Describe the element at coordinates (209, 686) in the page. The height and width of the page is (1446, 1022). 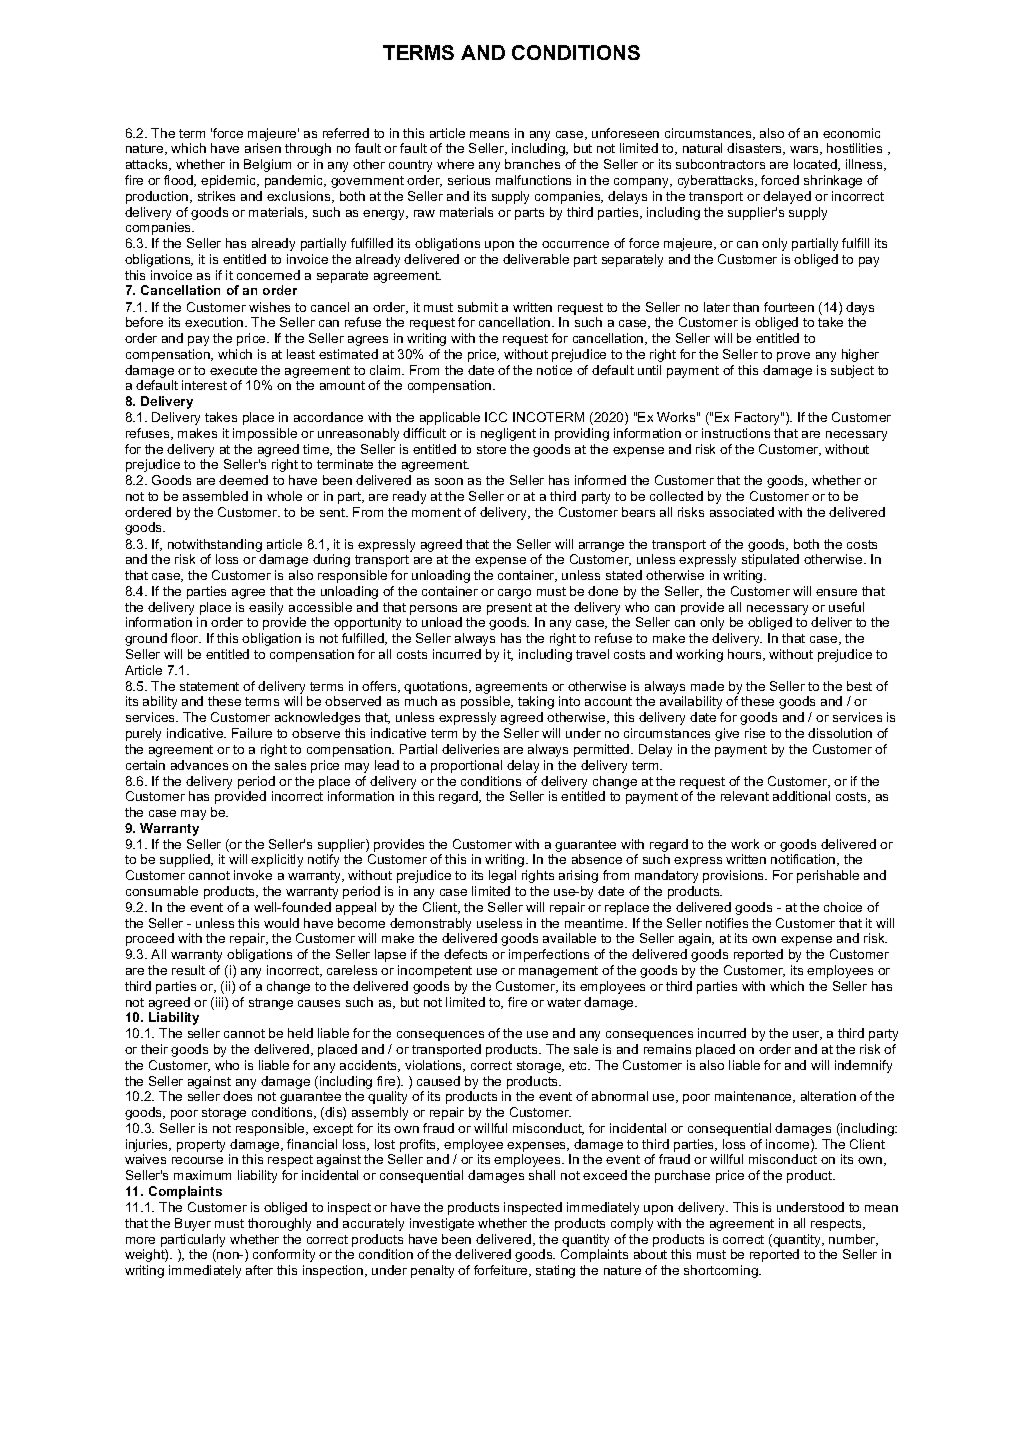
I see `statement` at that location.
